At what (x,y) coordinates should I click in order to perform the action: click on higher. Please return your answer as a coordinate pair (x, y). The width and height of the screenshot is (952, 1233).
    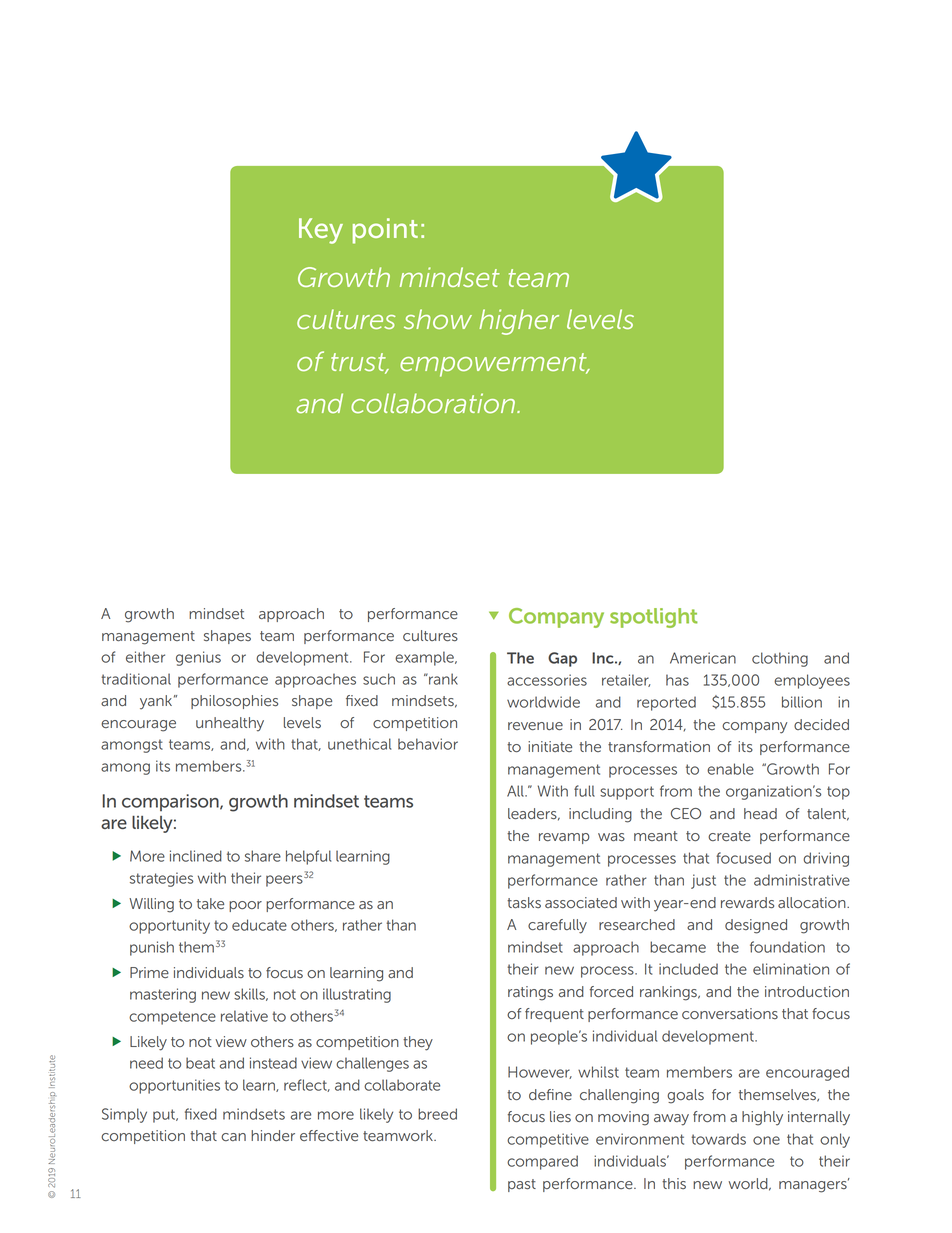
    Looking at the image, I should click on (519, 322).
